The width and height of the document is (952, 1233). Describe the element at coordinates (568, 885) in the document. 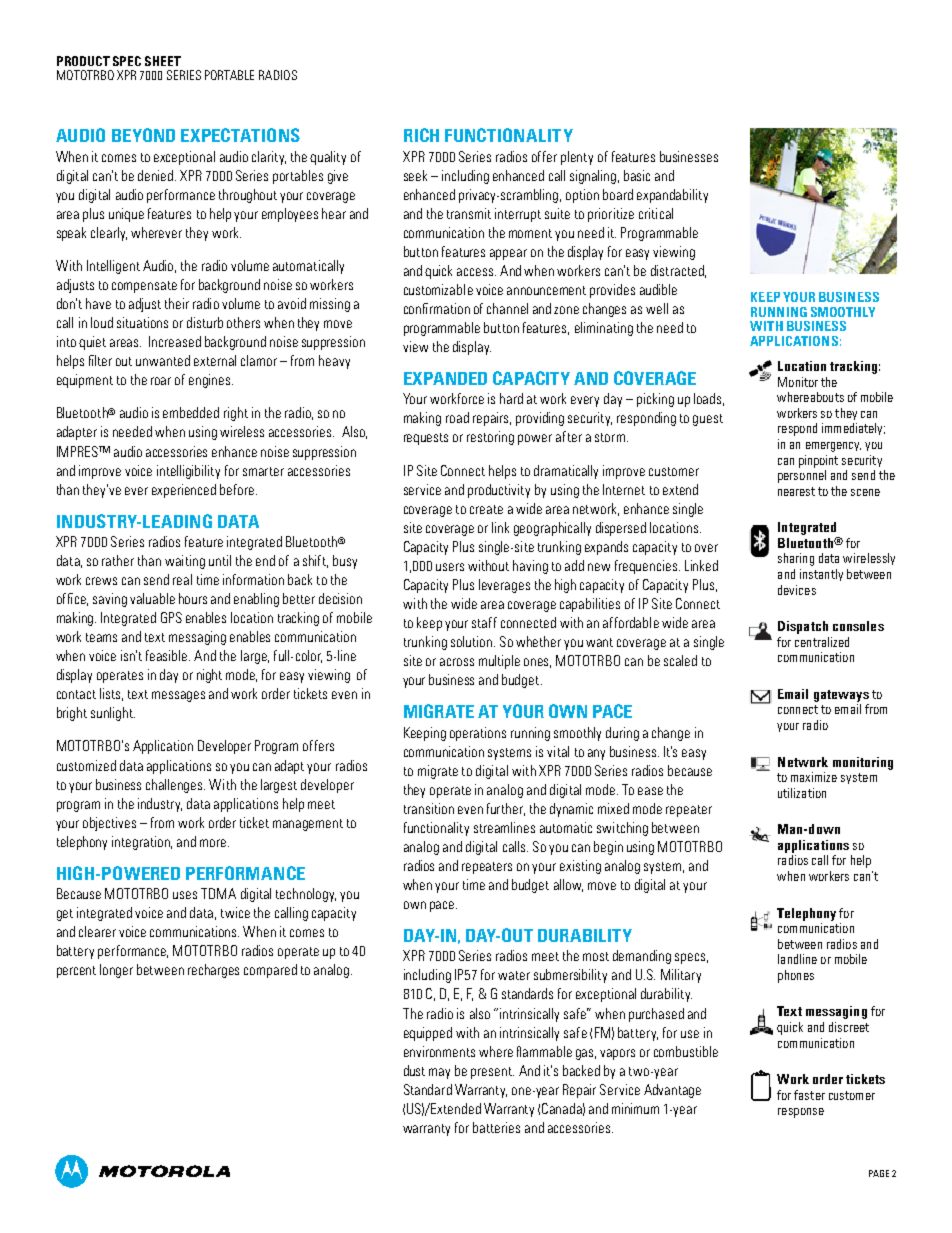

I see `allow` at that location.
